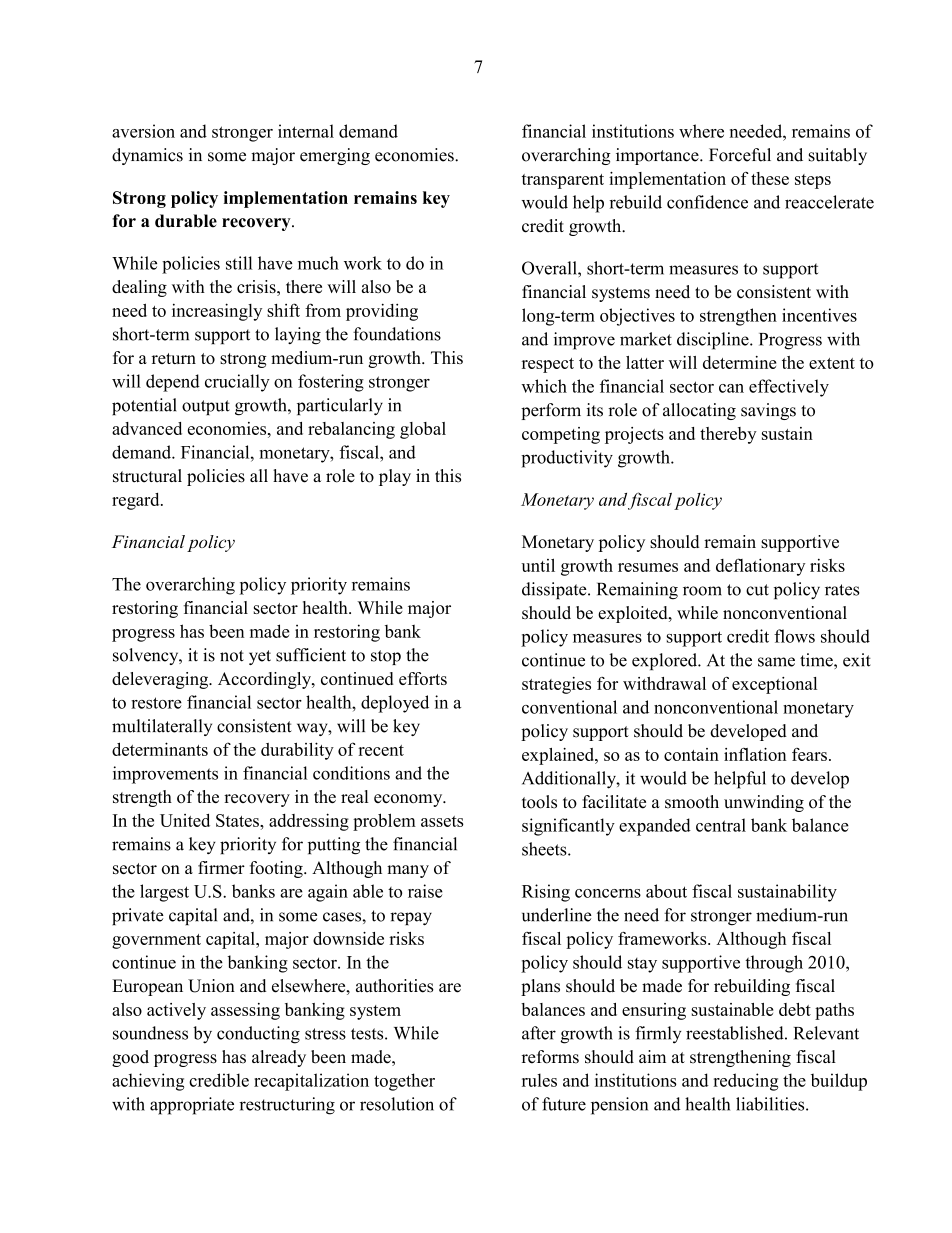 Image resolution: width=952 pixels, height=1233 pixels. Describe the element at coordinates (794, 636) in the screenshot. I see `flows` at that location.
